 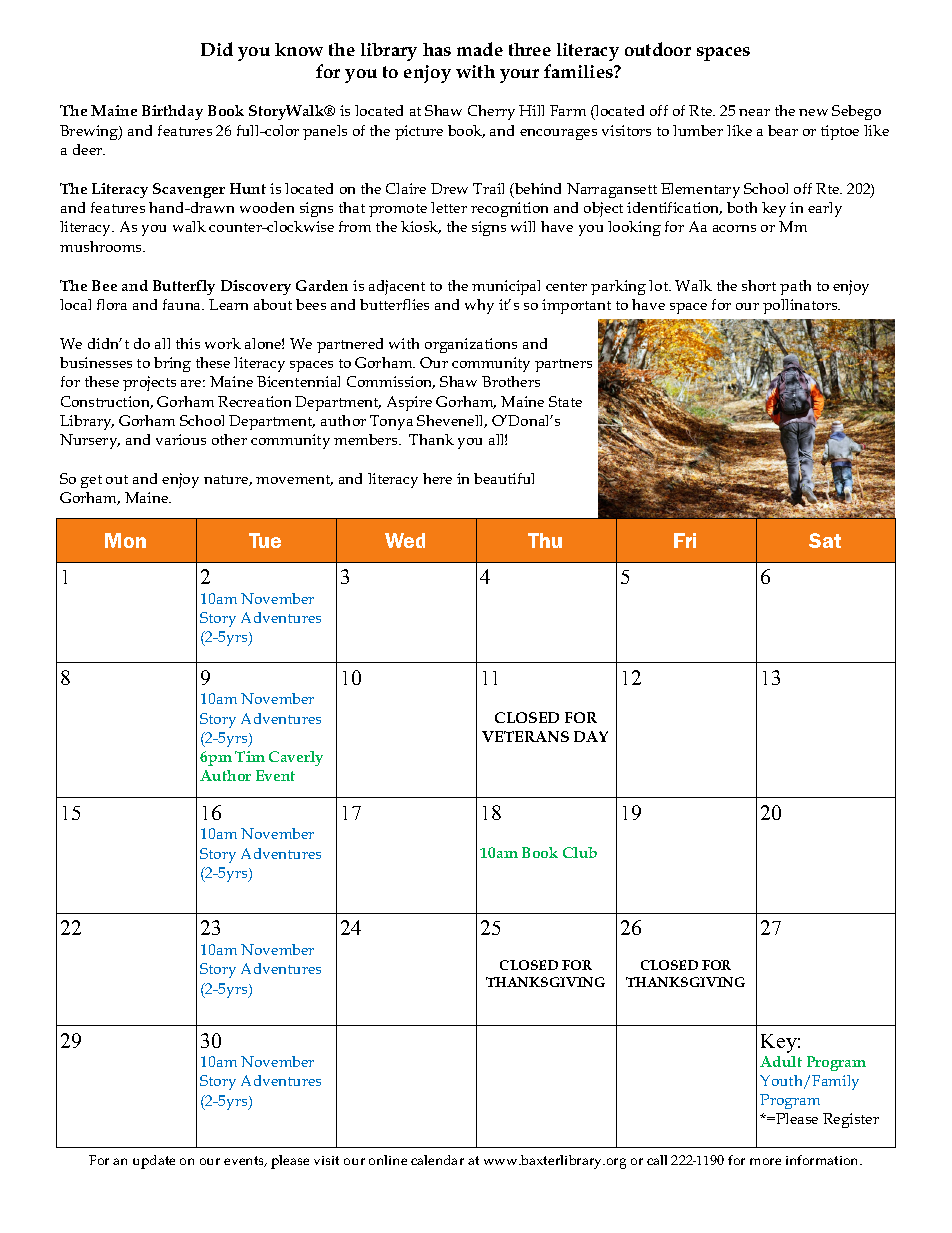 What do you see at coordinates (409, 403) in the document?
I see `Aspire` at bounding box center [409, 403].
